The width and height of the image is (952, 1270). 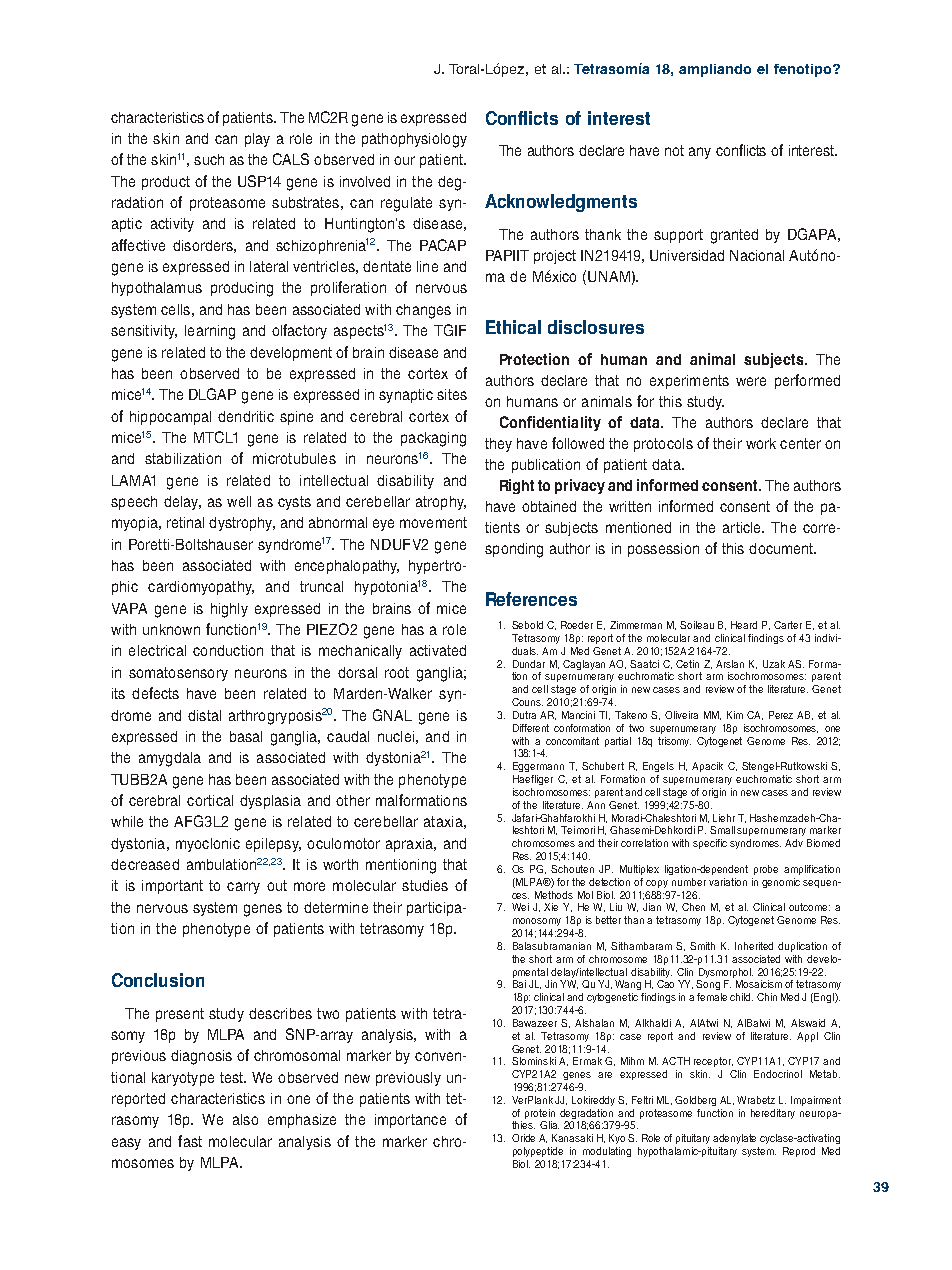 What do you see at coordinates (773, 1114) in the image?
I see `hereditary` at bounding box center [773, 1114].
